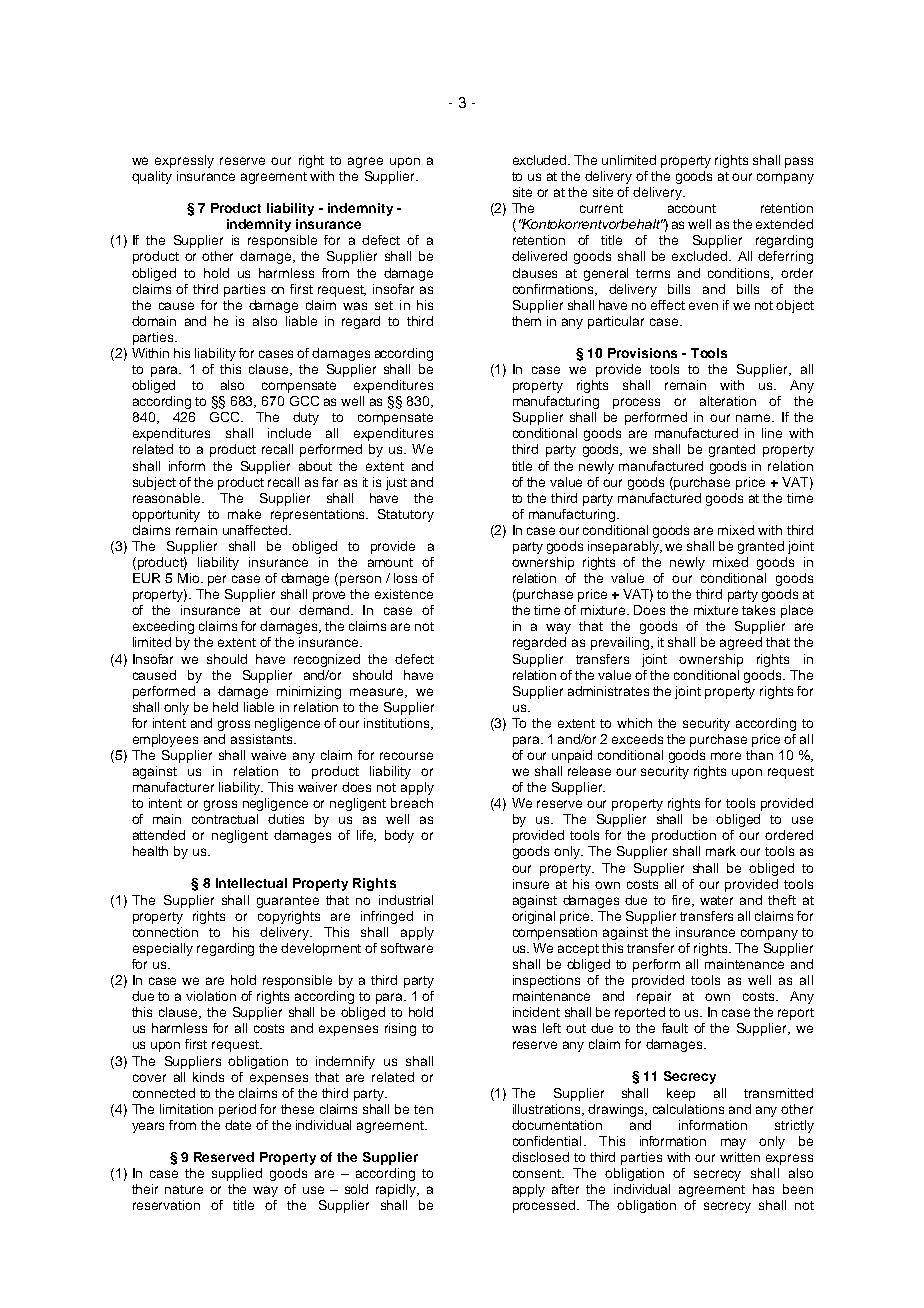 This page has width=924, height=1308. What do you see at coordinates (539, 256) in the page?
I see `delivered` at bounding box center [539, 256].
